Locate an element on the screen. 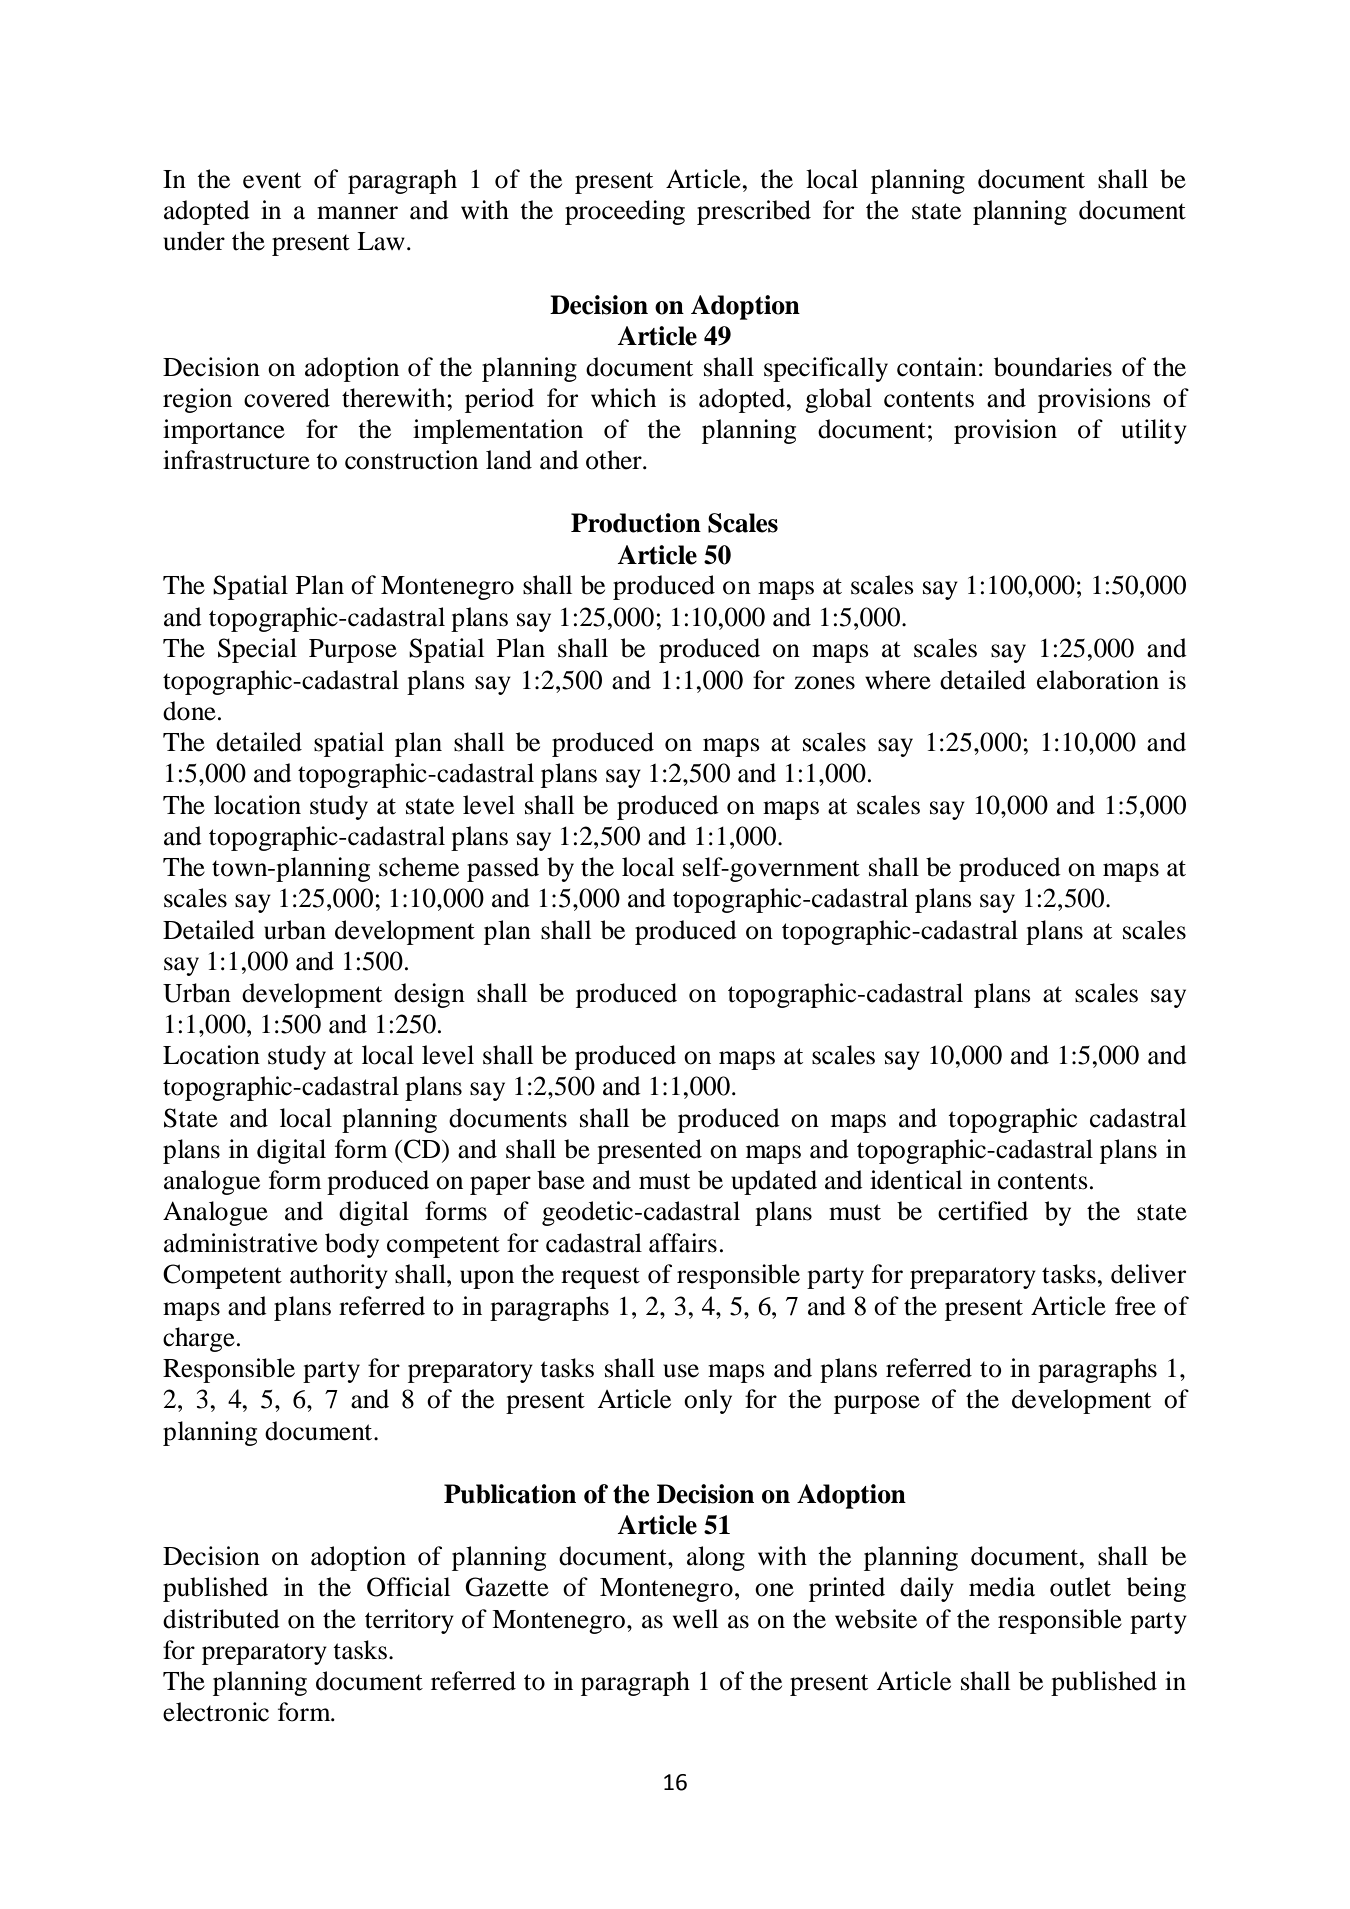 The image size is (1350, 1909). proceeding is located at coordinates (625, 212).
